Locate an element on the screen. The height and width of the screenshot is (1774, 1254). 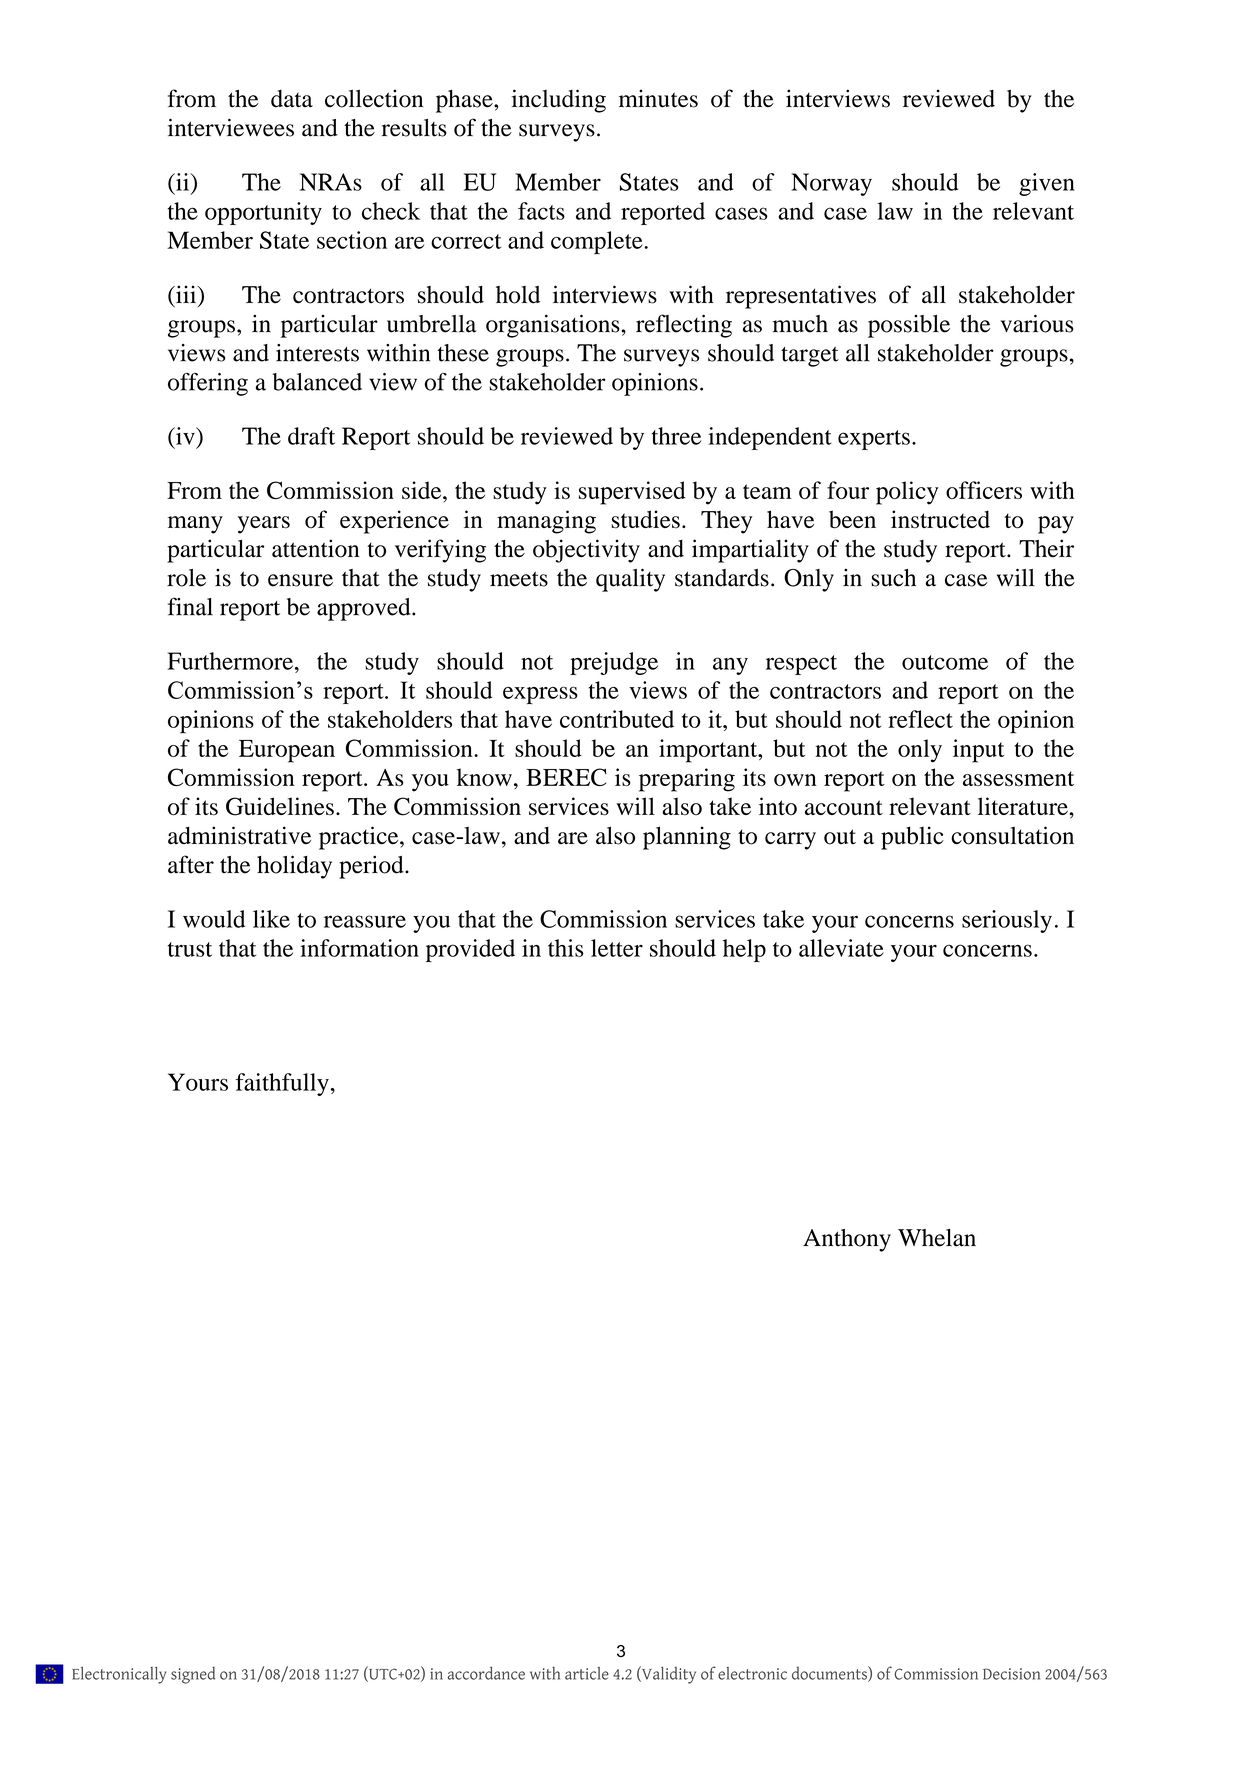
seriously is located at coordinates (1007, 921).
